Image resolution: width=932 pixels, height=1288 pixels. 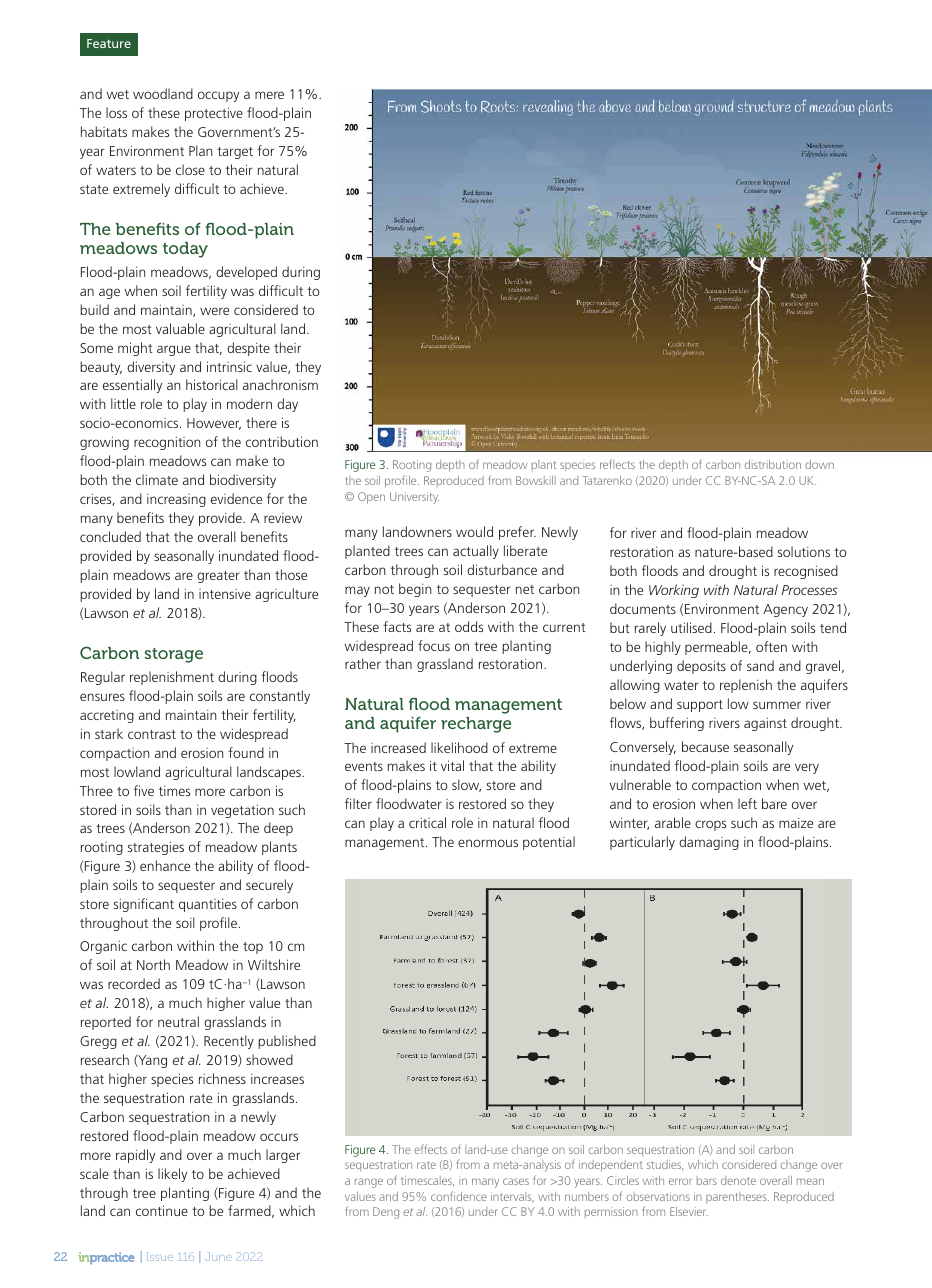 I want to click on occupy, so click(x=218, y=96).
